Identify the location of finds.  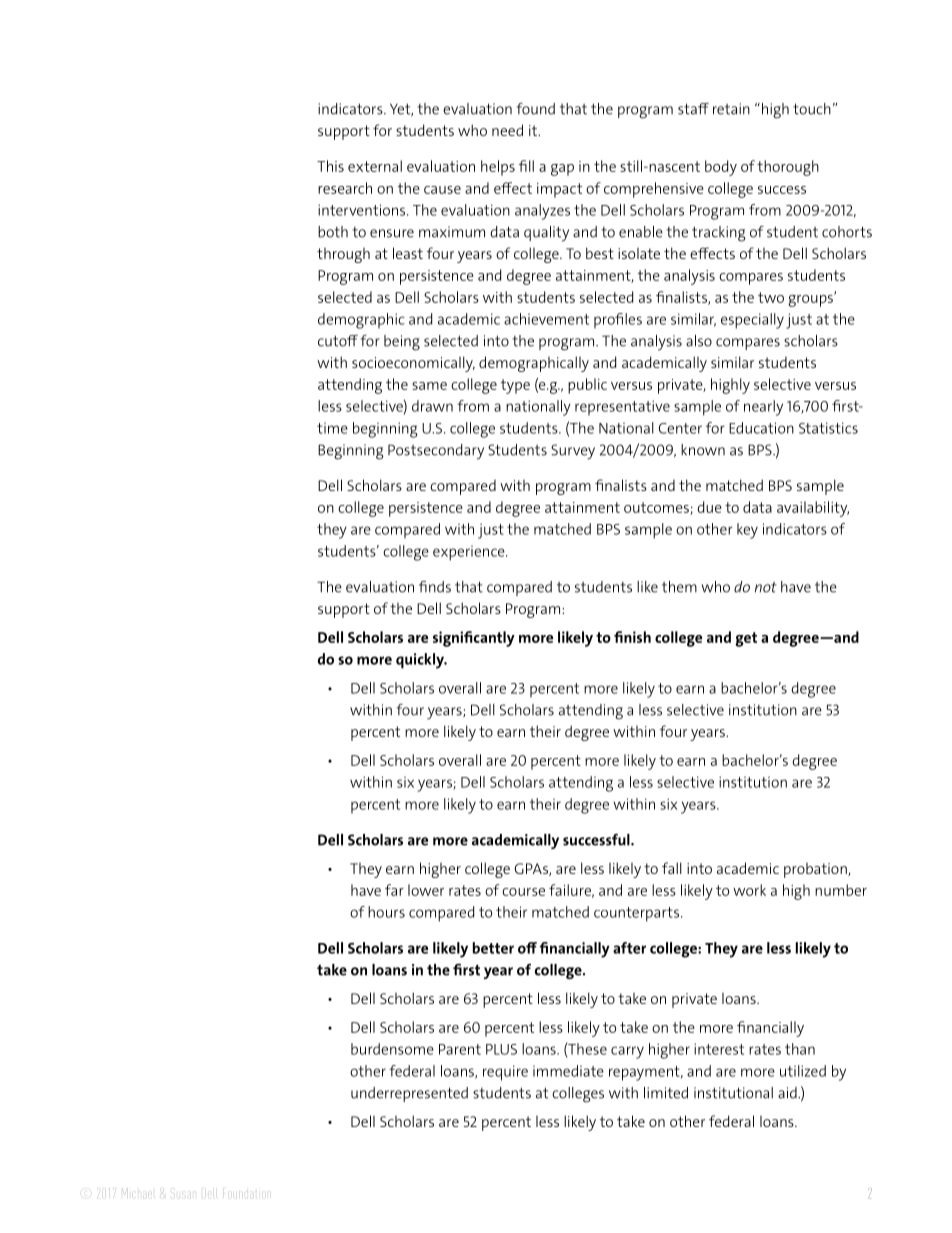
(435, 587).
